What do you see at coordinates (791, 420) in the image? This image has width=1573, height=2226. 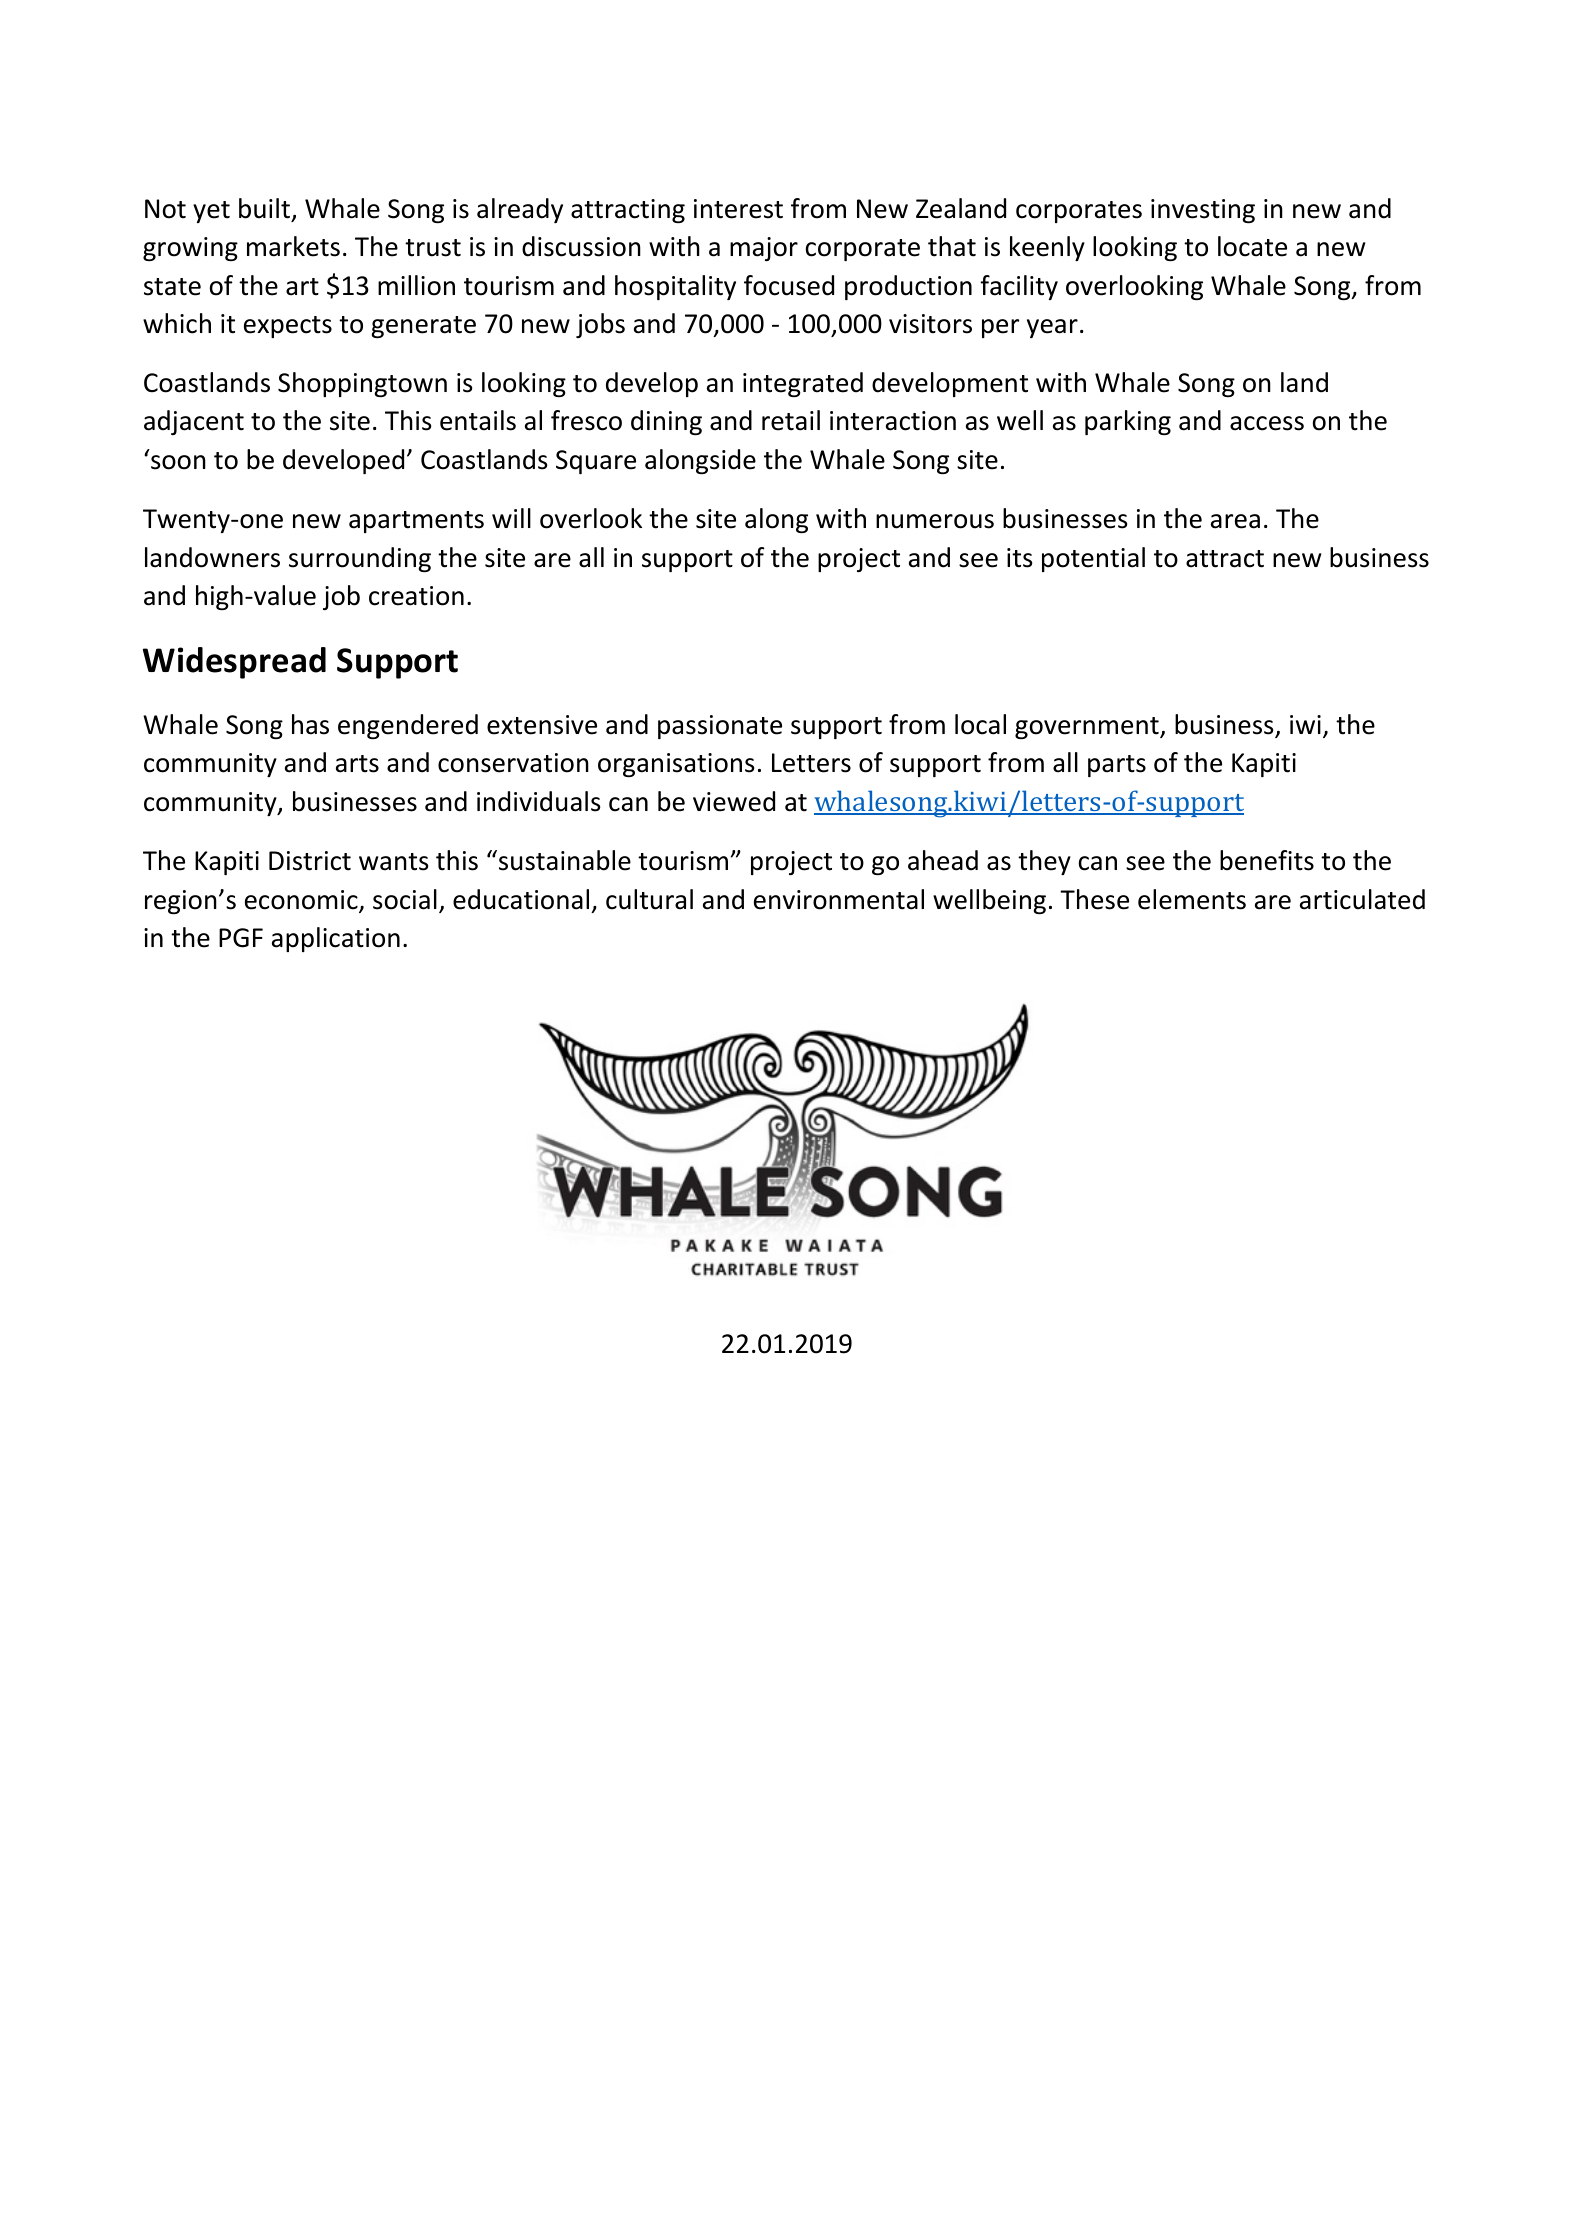 I see `retail` at bounding box center [791, 420].
